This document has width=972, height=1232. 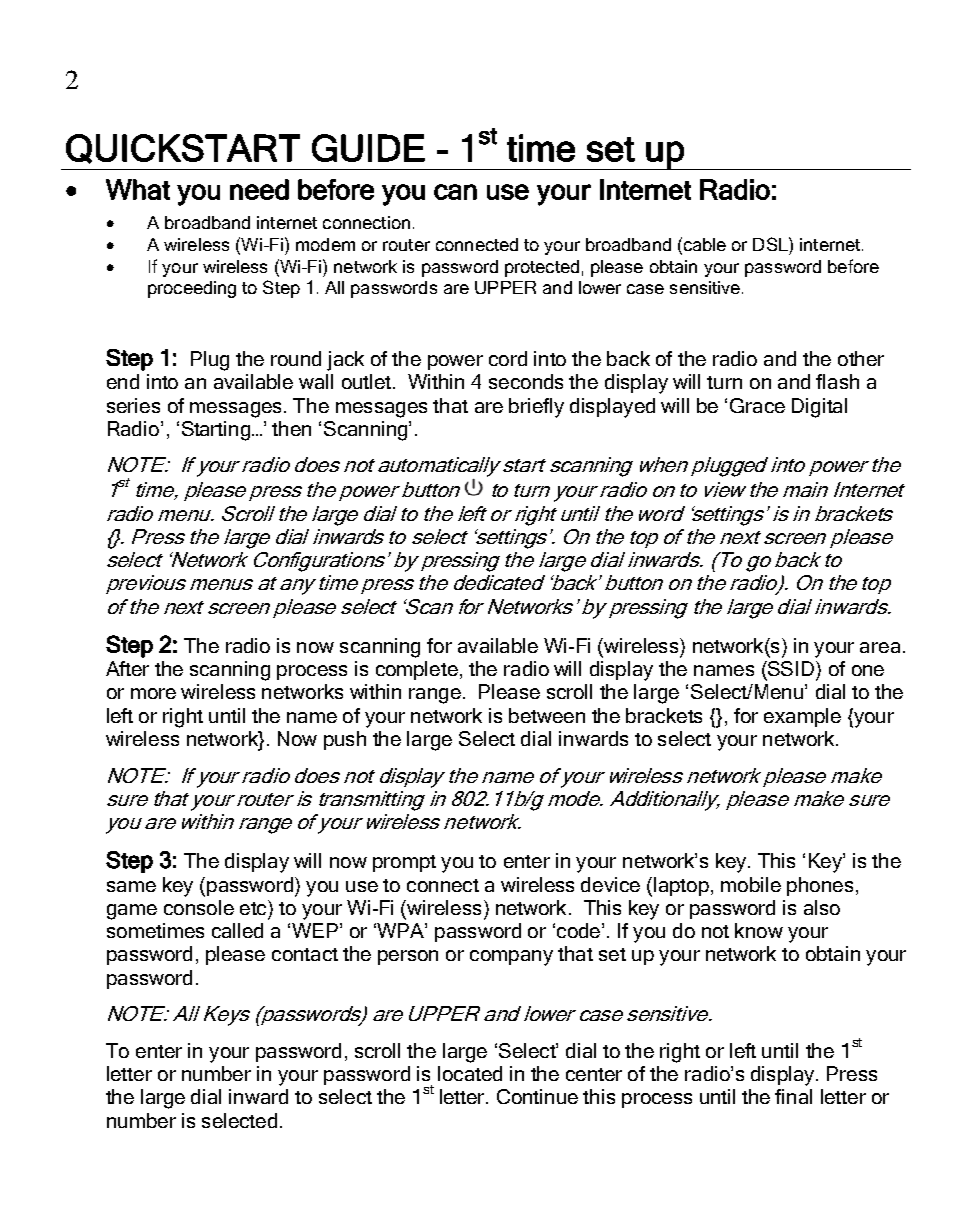 What do you see at coordinates (771, 244) in the document?
I see `DSL` at bounding box center [771, 244].
